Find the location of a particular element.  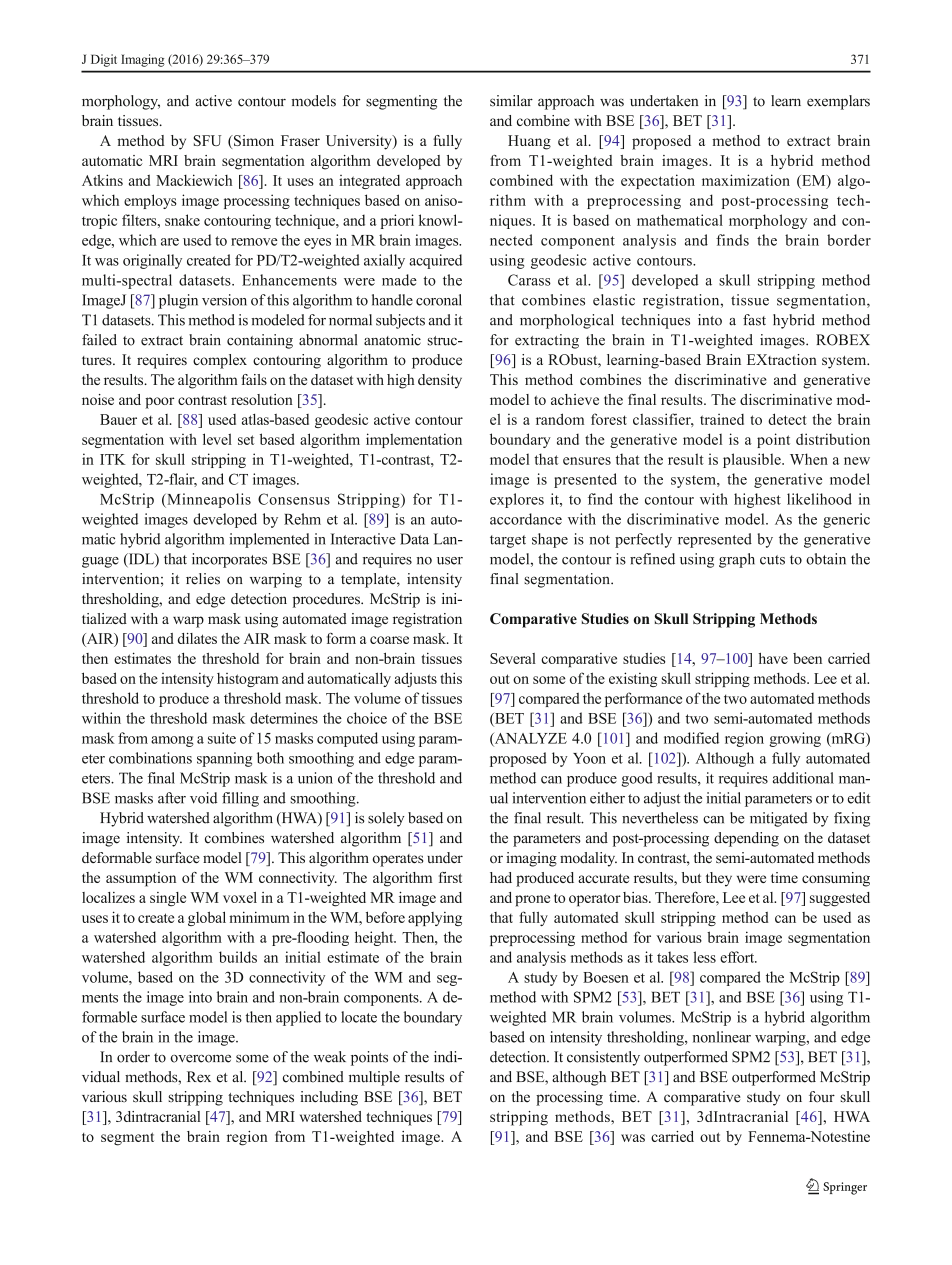

coronal is located at coordinates (439, 300).
